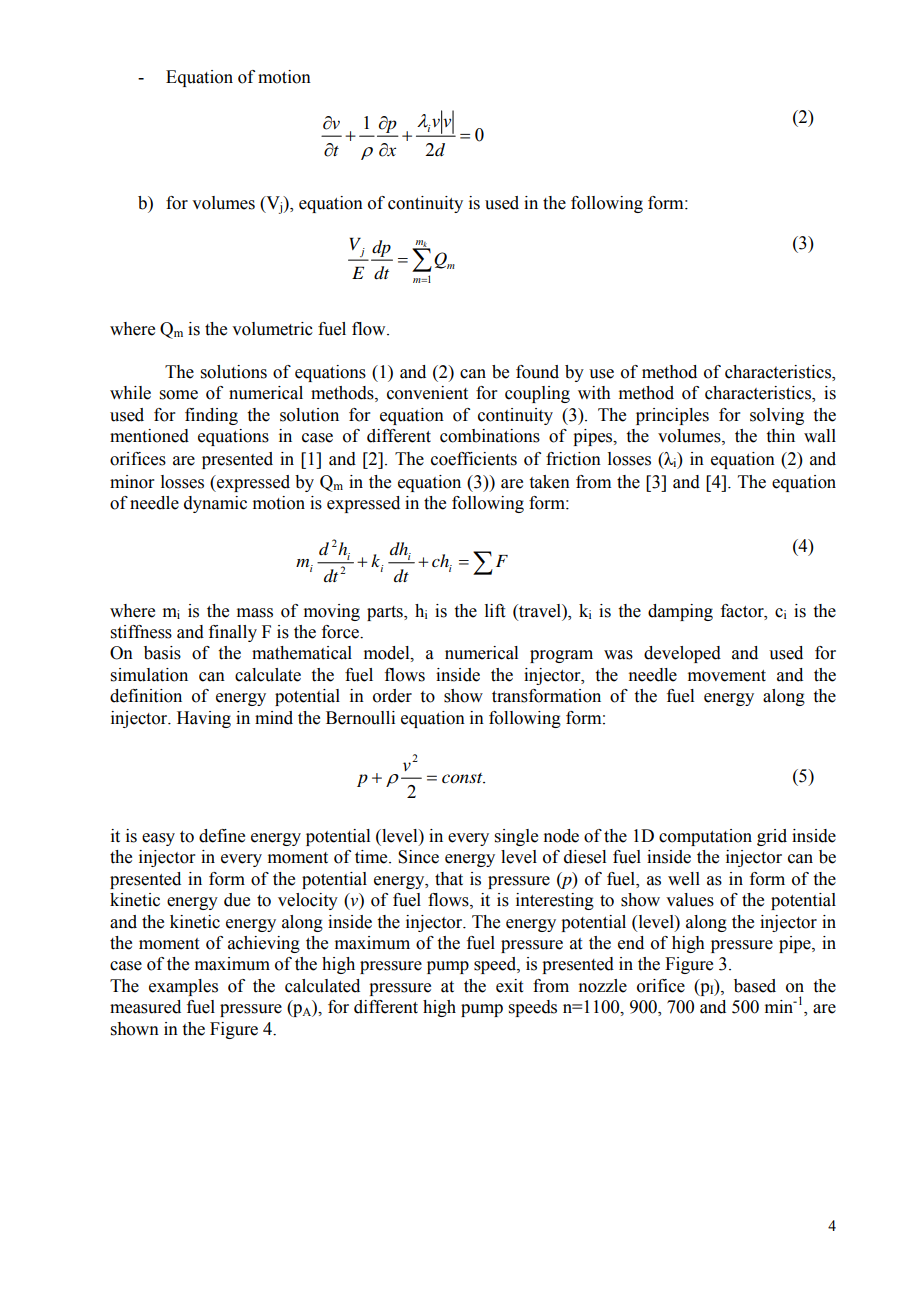 This document has height=1308, width=924. Describe the element at coordinates (537, 372) in the document. I see `found` at that location.
